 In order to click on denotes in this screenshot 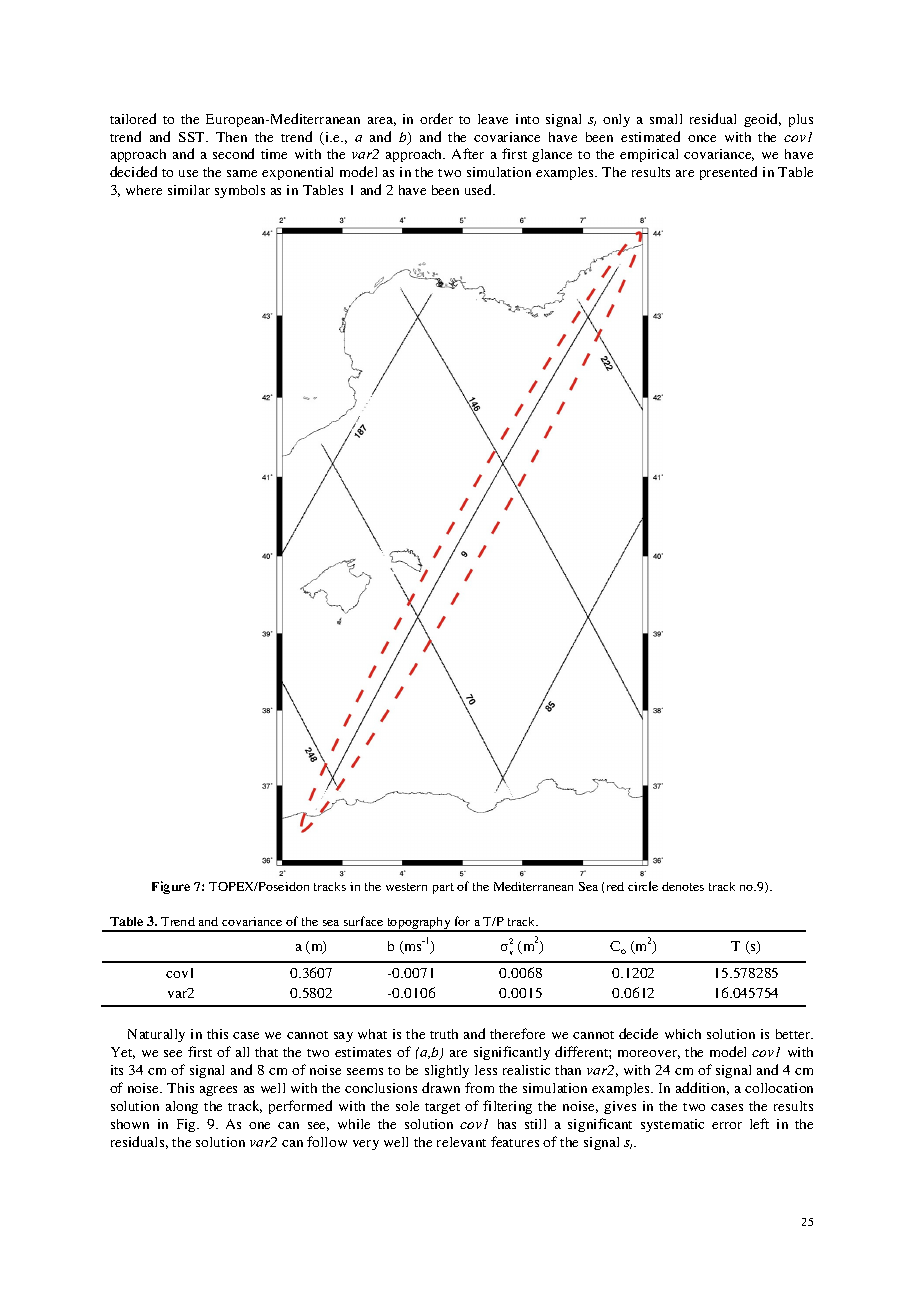, I will do `click(683, 886)`.
